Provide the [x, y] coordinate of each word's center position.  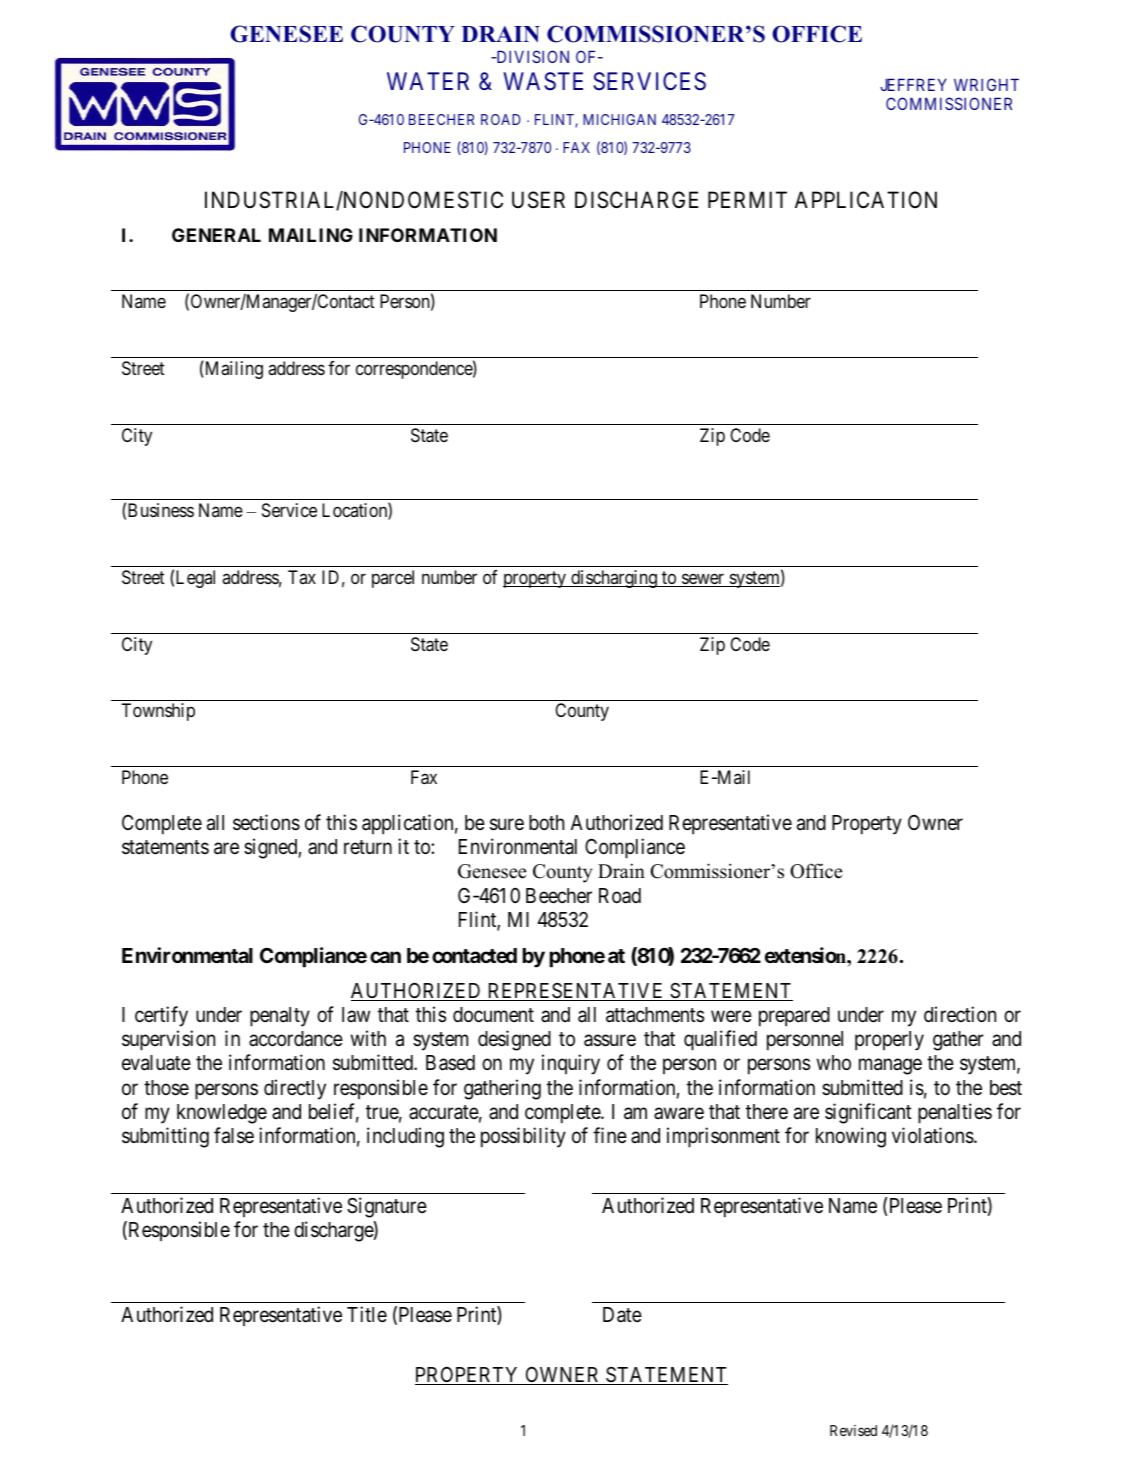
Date [622, 1315]
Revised [853, 1430]
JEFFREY [913, 84]
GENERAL [216, 235]
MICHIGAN [619, 119]
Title [367, 1314]
